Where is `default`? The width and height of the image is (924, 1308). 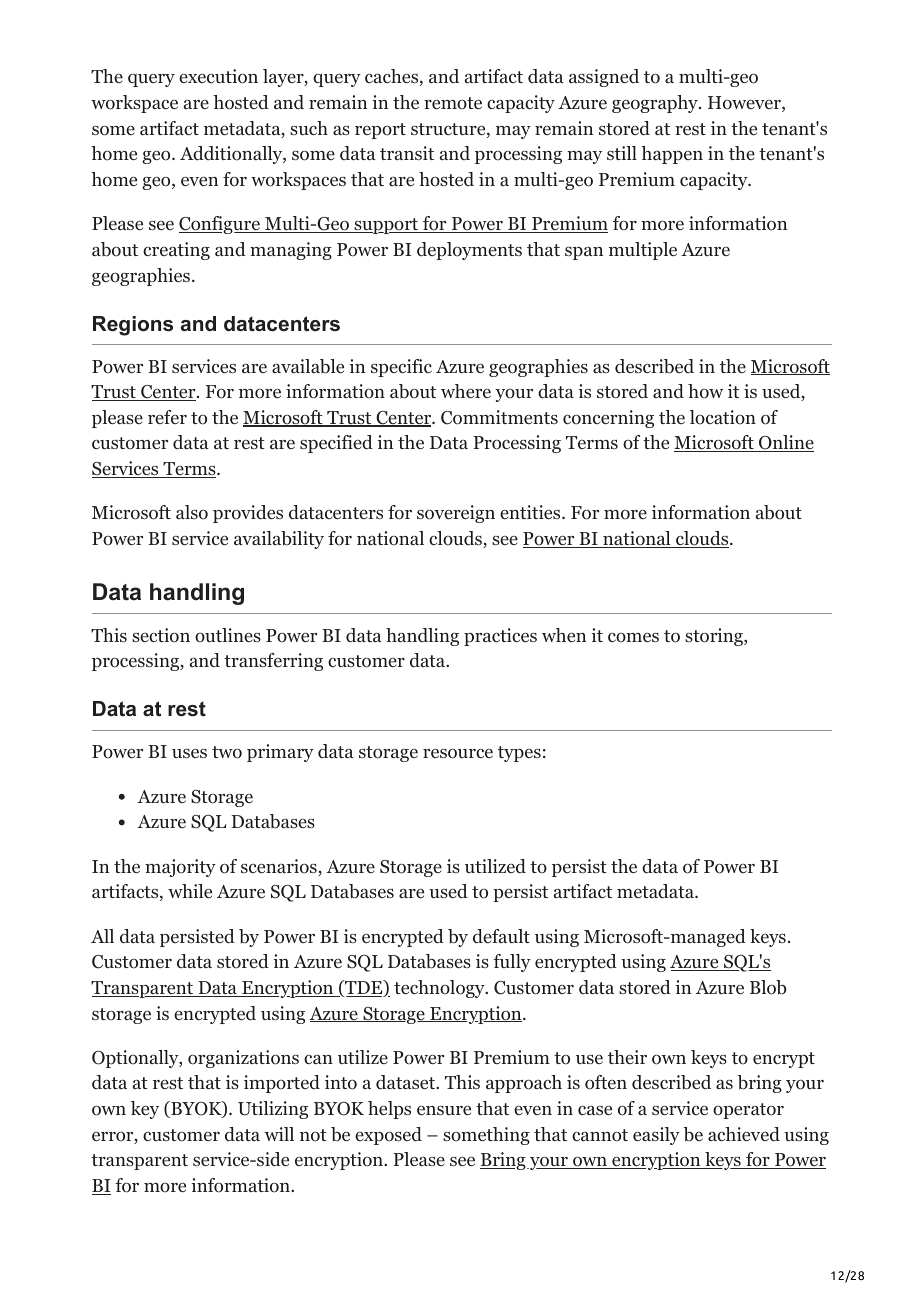
default is located at coordinates (501, 936).
